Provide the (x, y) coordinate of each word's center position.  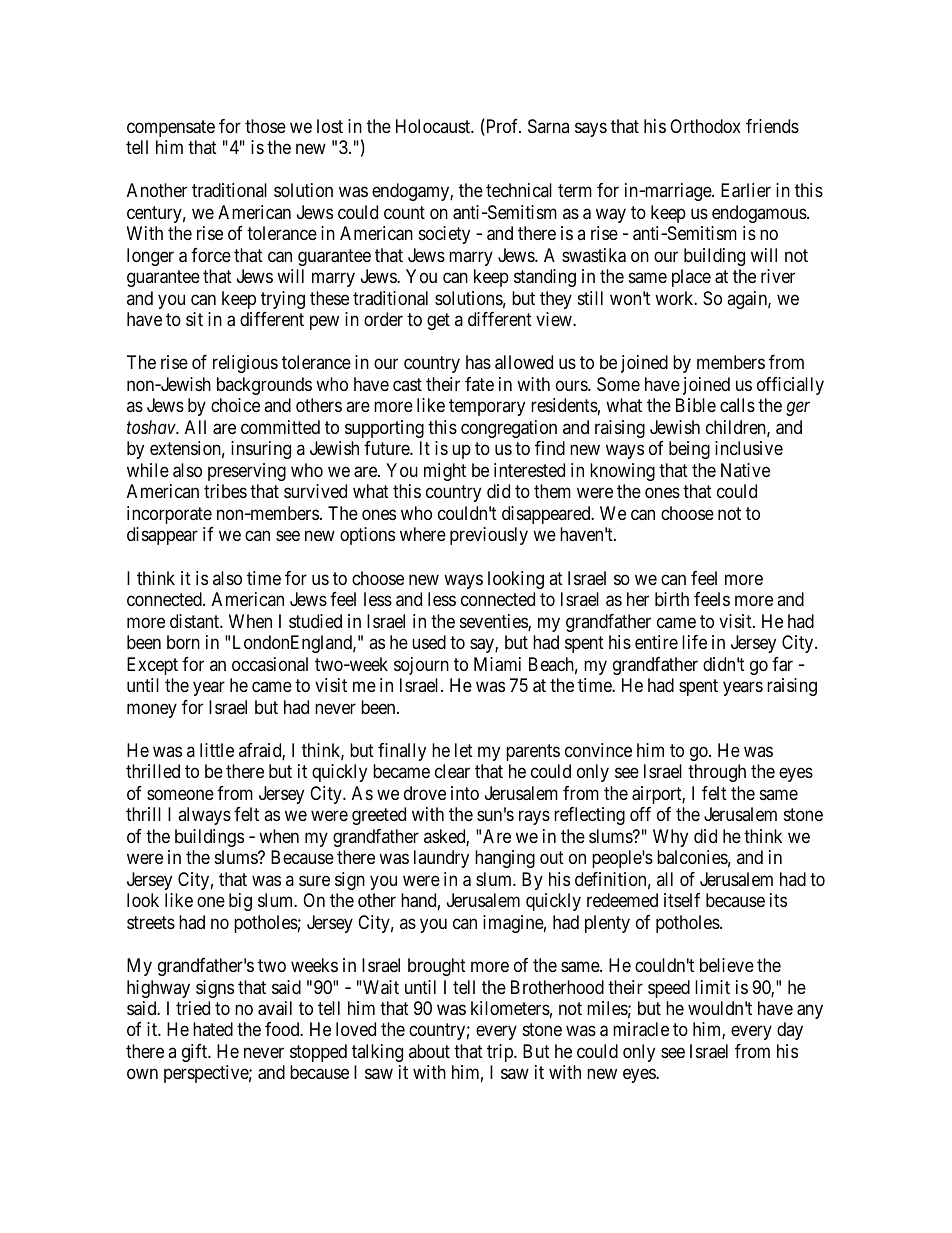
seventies (494, 622)
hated (213, 1029)
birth (672, 599)
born (183, 642)
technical (519, 190)
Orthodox (705, 126)
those (265, 126)
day (790, 1031)
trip (501, 1053)
